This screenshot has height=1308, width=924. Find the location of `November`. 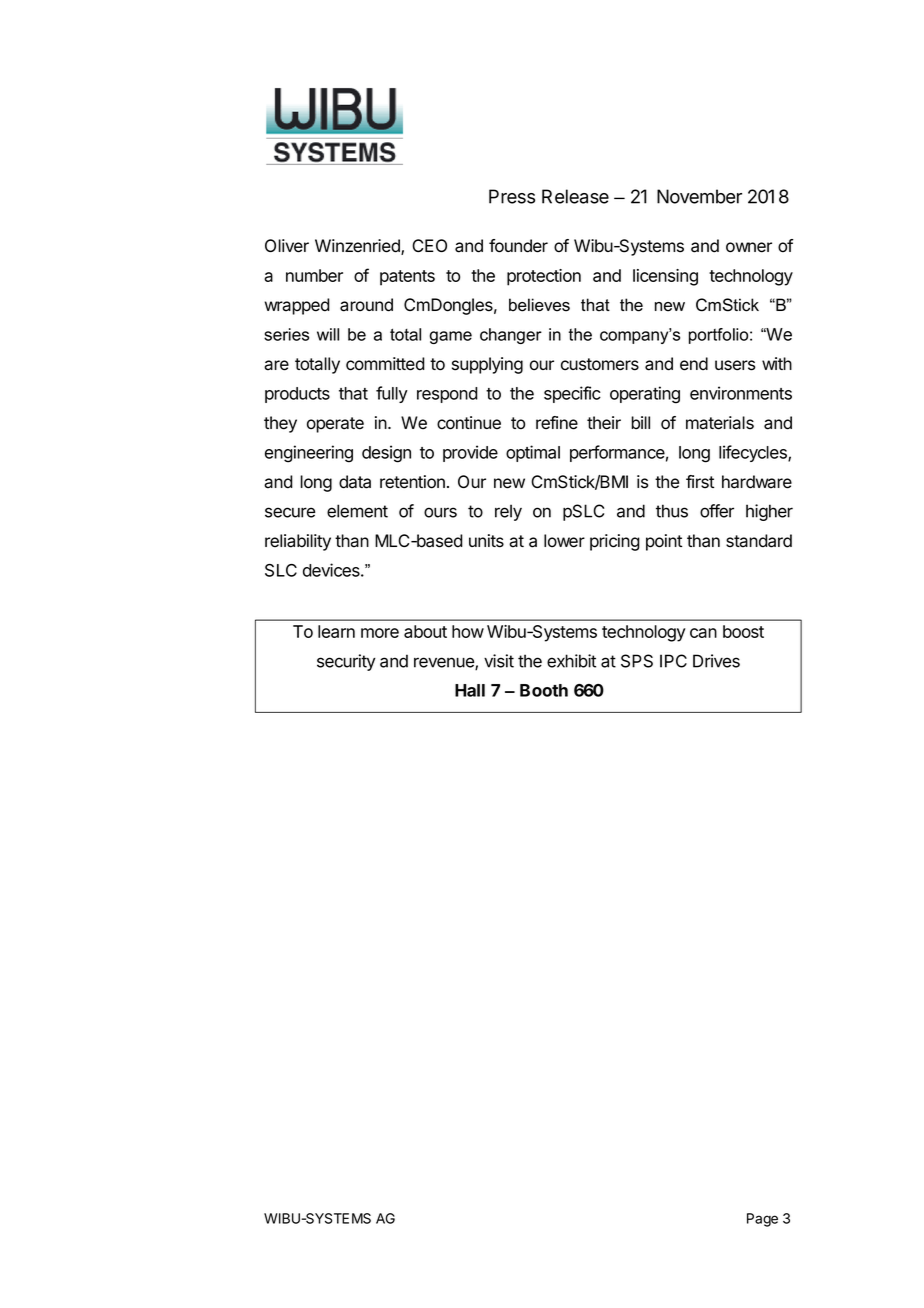

November is located at coordinates (699, 196).
